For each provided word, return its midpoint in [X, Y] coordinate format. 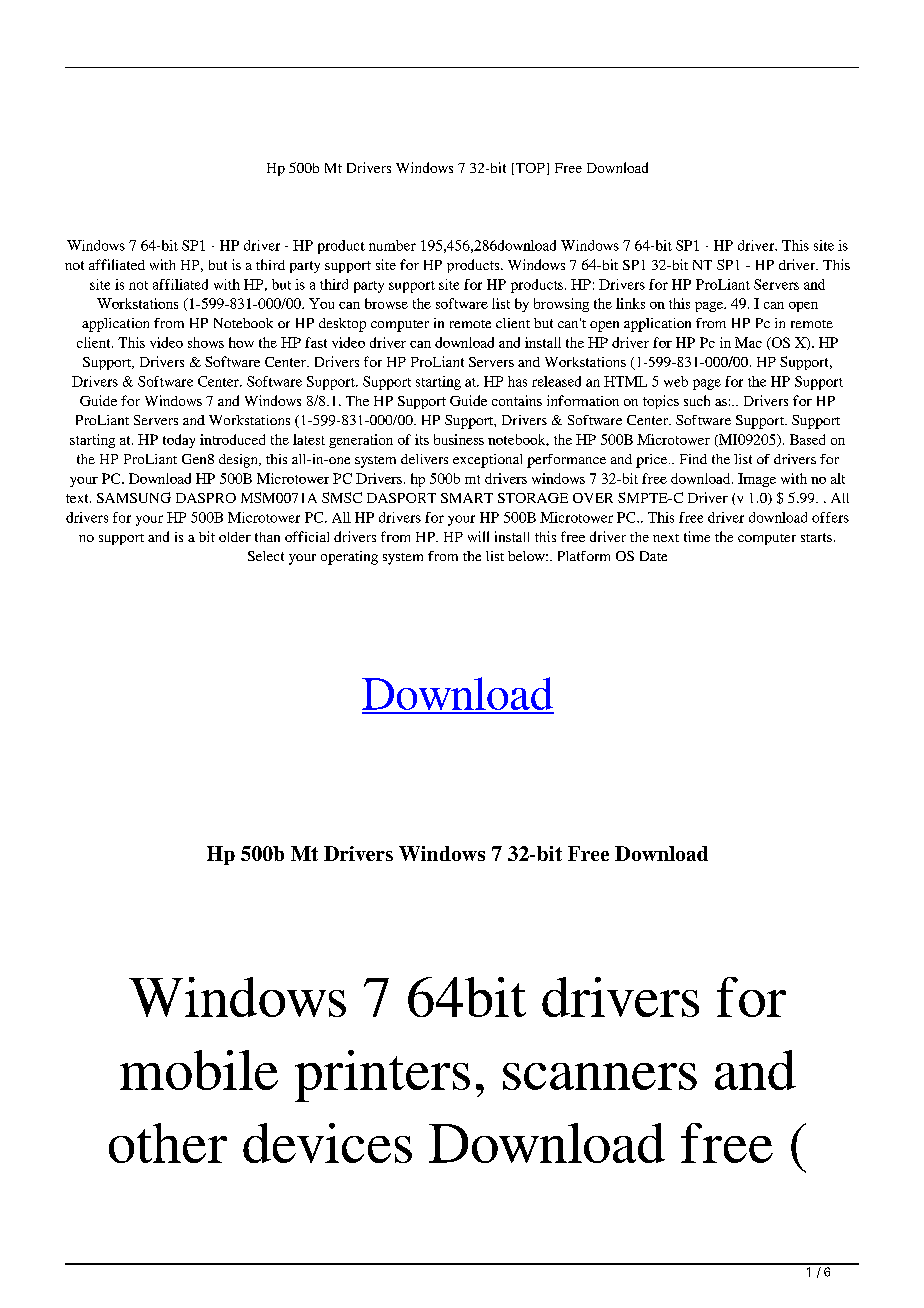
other [168, 1143]
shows [206, 342]
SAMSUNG [134, 497]
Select [266, 556]
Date [653, 556]
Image [757, 480]
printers [382, 1076]
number [392, 245]
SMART [467, 498]
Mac [748, 342]
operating [349, 558]
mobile [199, 1070]
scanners [600, 1076]
